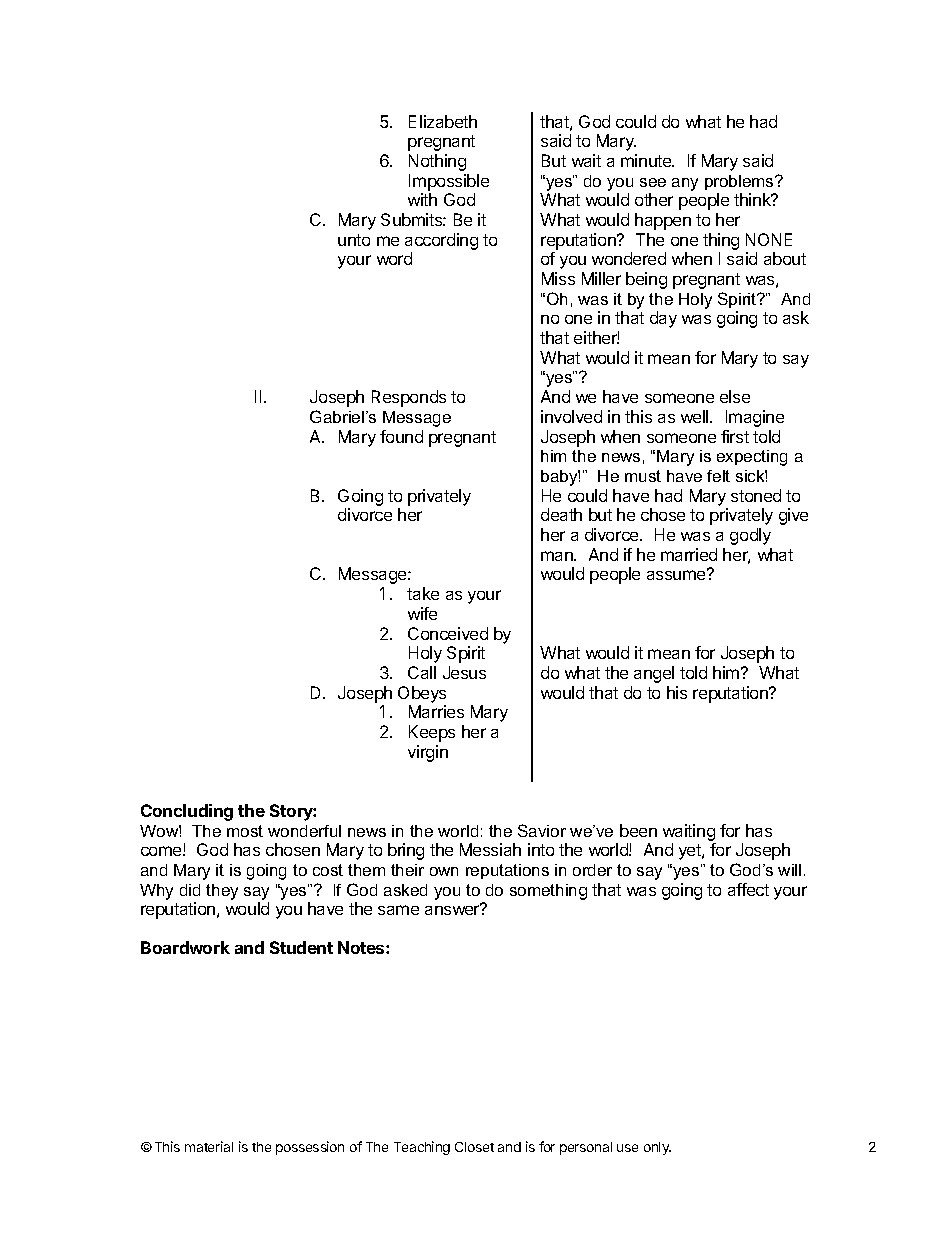  Describe the element at coordinates (740, 182) in the screenshot. I see `problems` at that location.
